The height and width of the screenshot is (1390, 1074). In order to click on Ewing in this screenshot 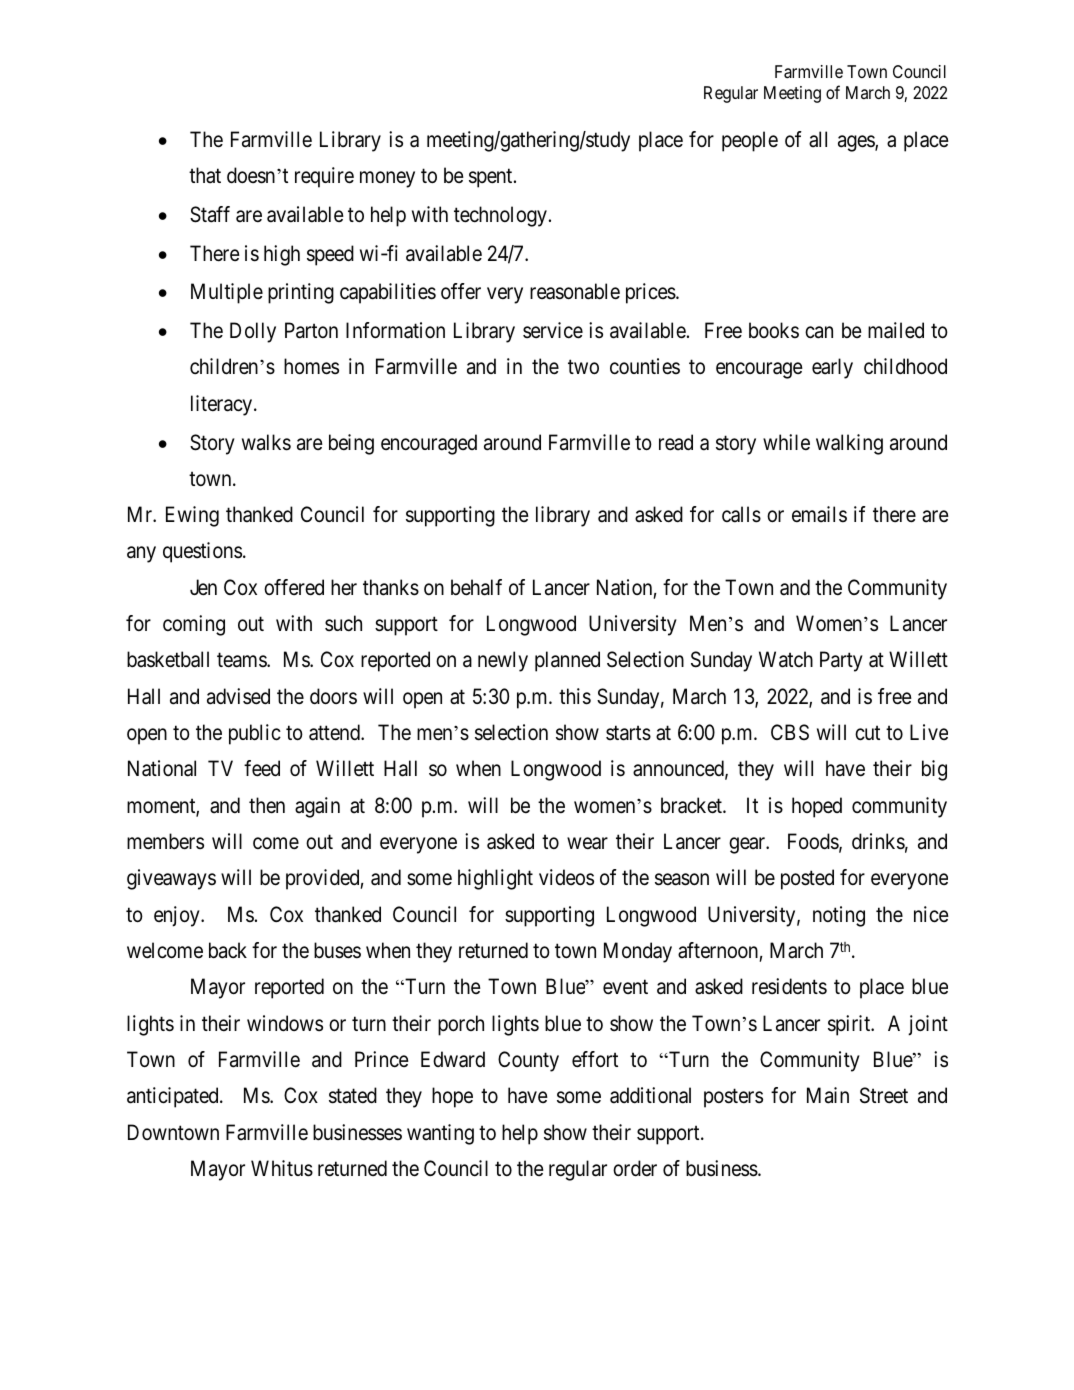, I will do `click(192, 516)`.
